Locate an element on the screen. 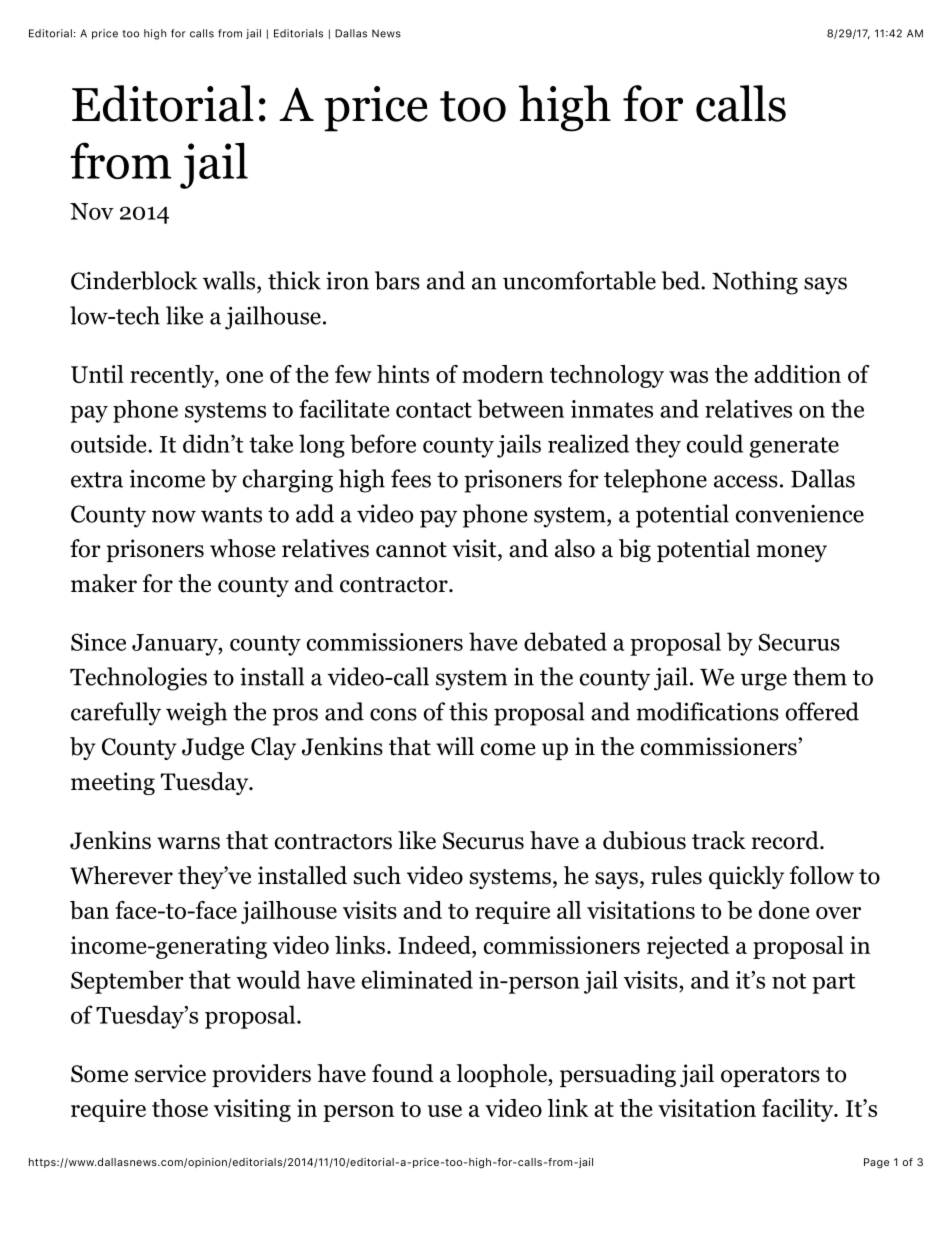  walls is located at coordinates (230, 280).
